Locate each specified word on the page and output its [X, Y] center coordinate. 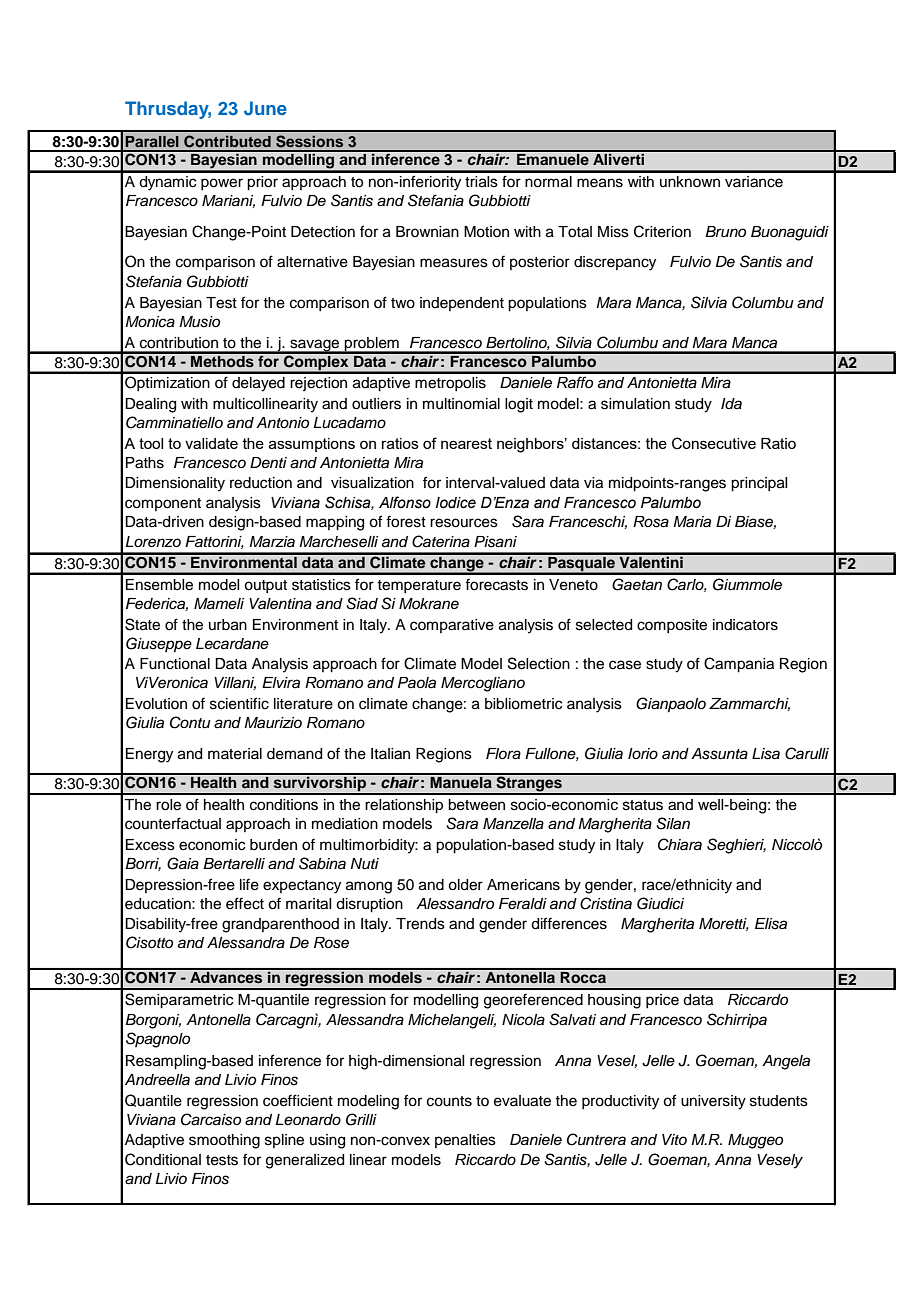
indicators [745, 625]
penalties [465, 1141]
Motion [486, 232]
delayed [258, 384]
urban [228, 625]
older [465, 885]
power [222, 184]
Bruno [725, 232]
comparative [452, 626]
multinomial [461, 404]
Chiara [680, 844]
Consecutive [714, 443]
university [713, 1102]
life [249, 884]
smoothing [224, 1141]
